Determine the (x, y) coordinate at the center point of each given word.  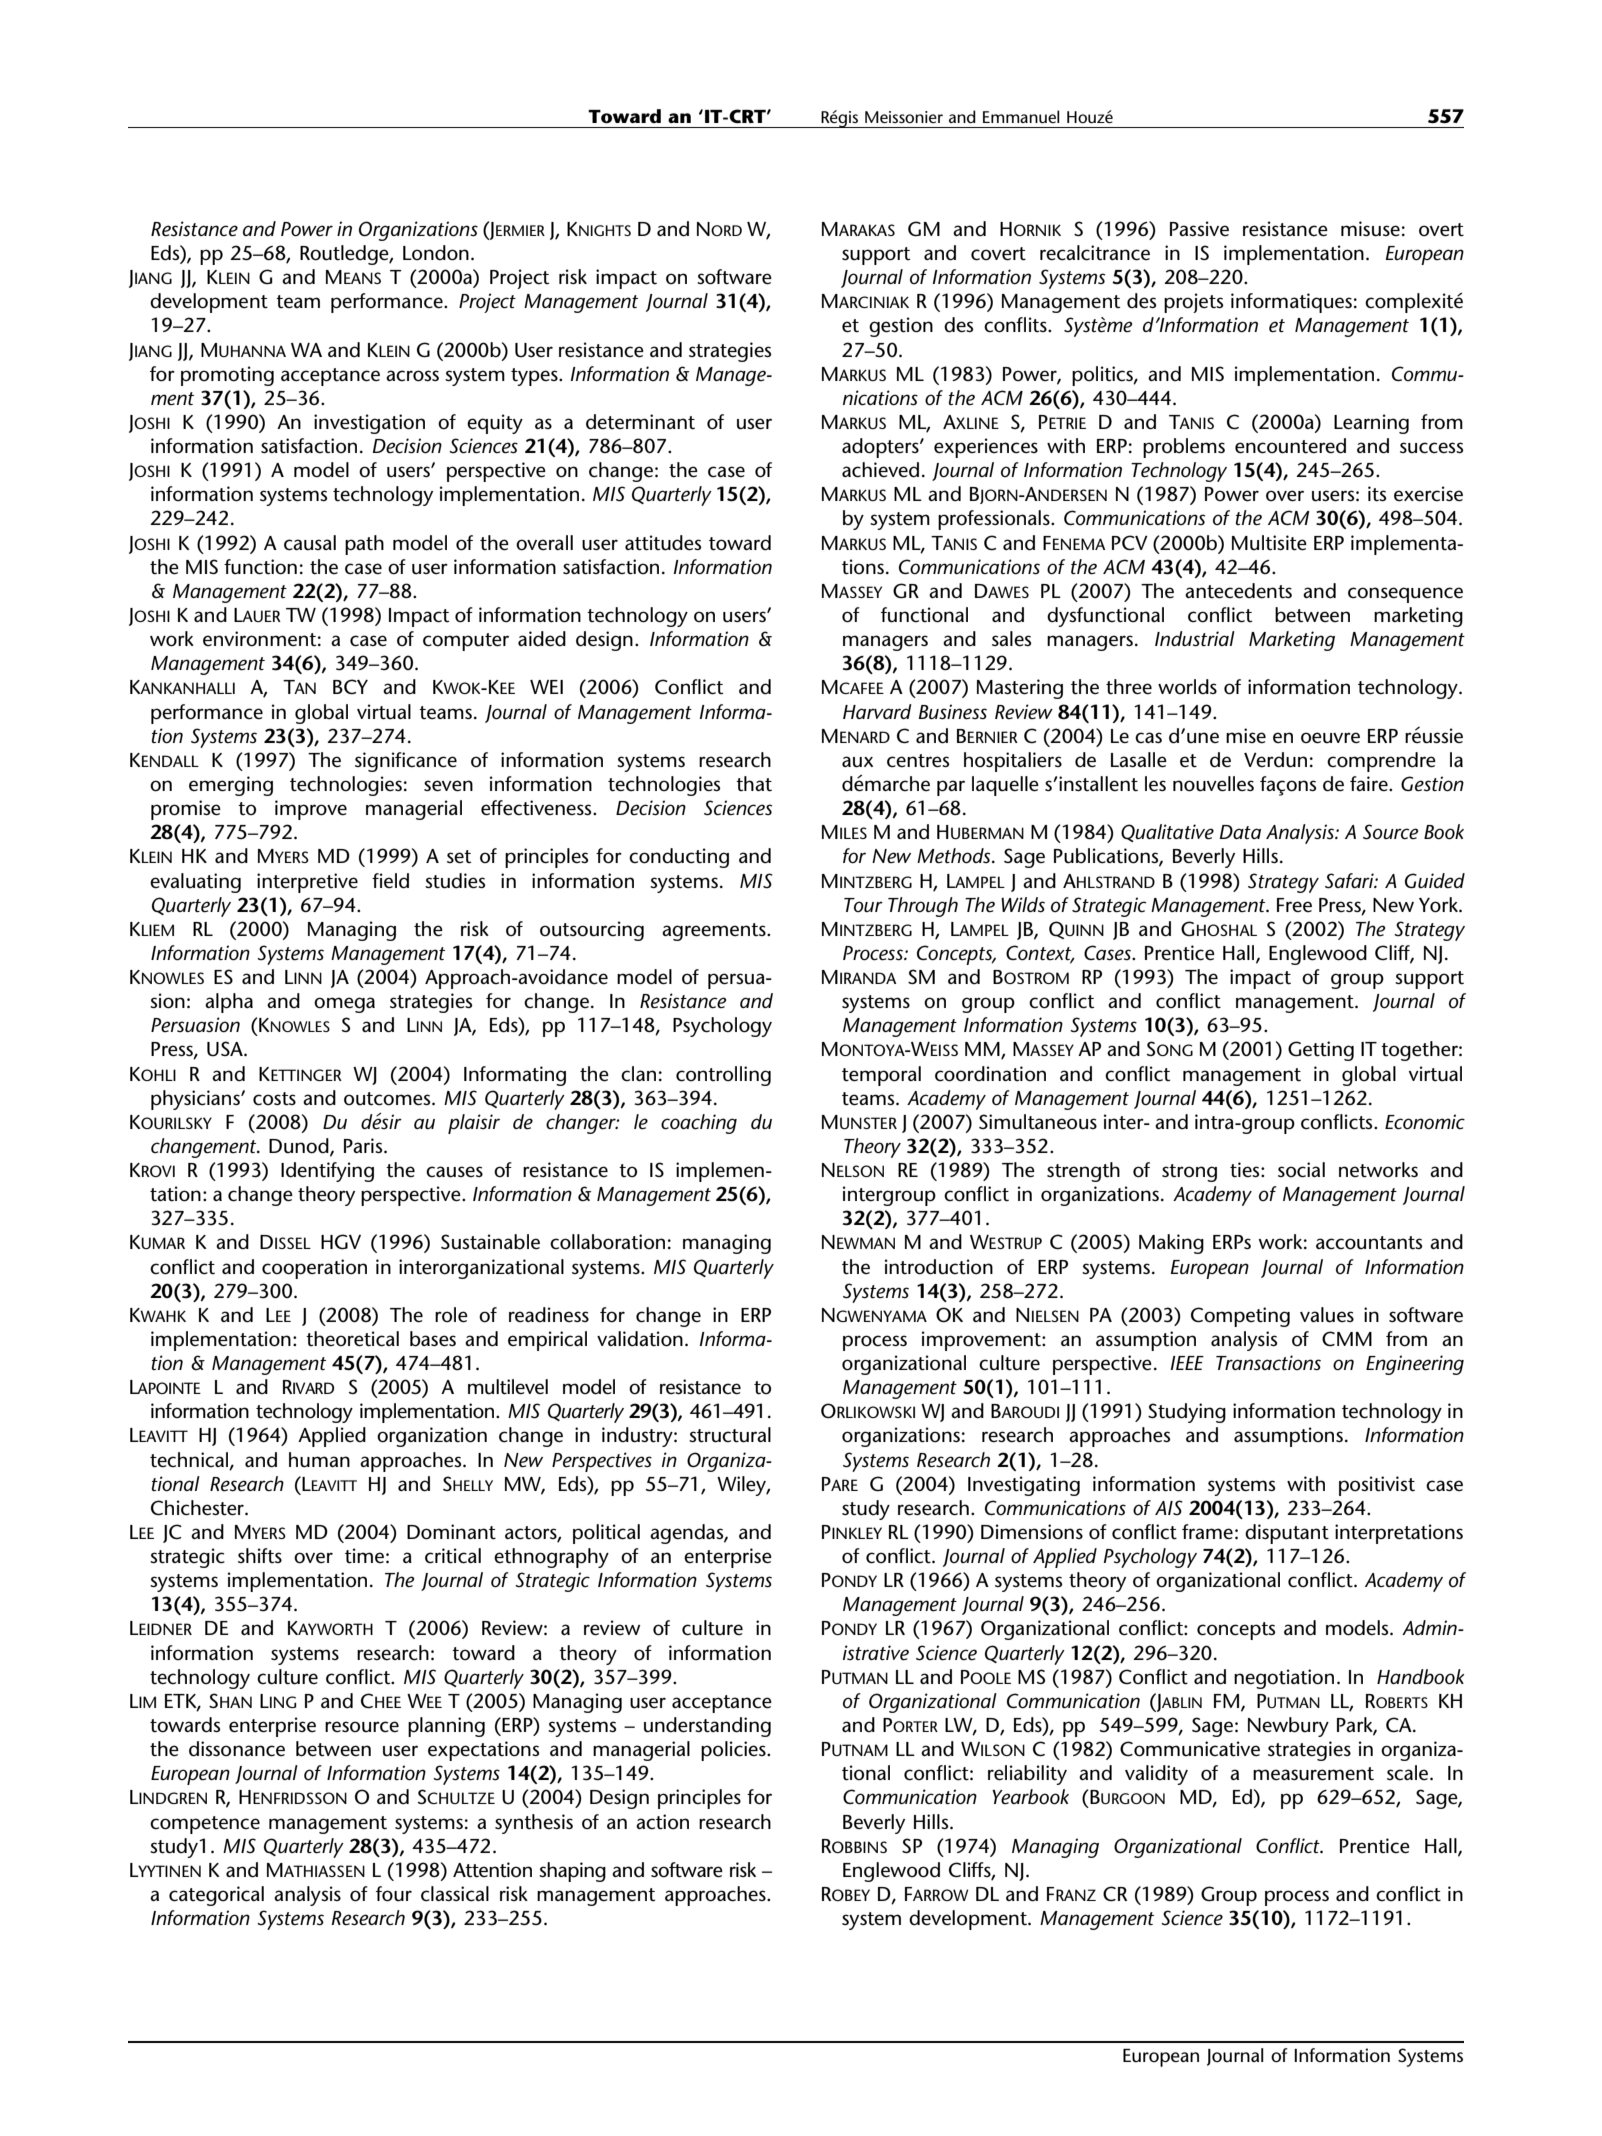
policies (734, 1751)
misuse (1370, 229)
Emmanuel (1021, 116)
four (394, 1894)
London (436, 253)
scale (1409, 1773)
